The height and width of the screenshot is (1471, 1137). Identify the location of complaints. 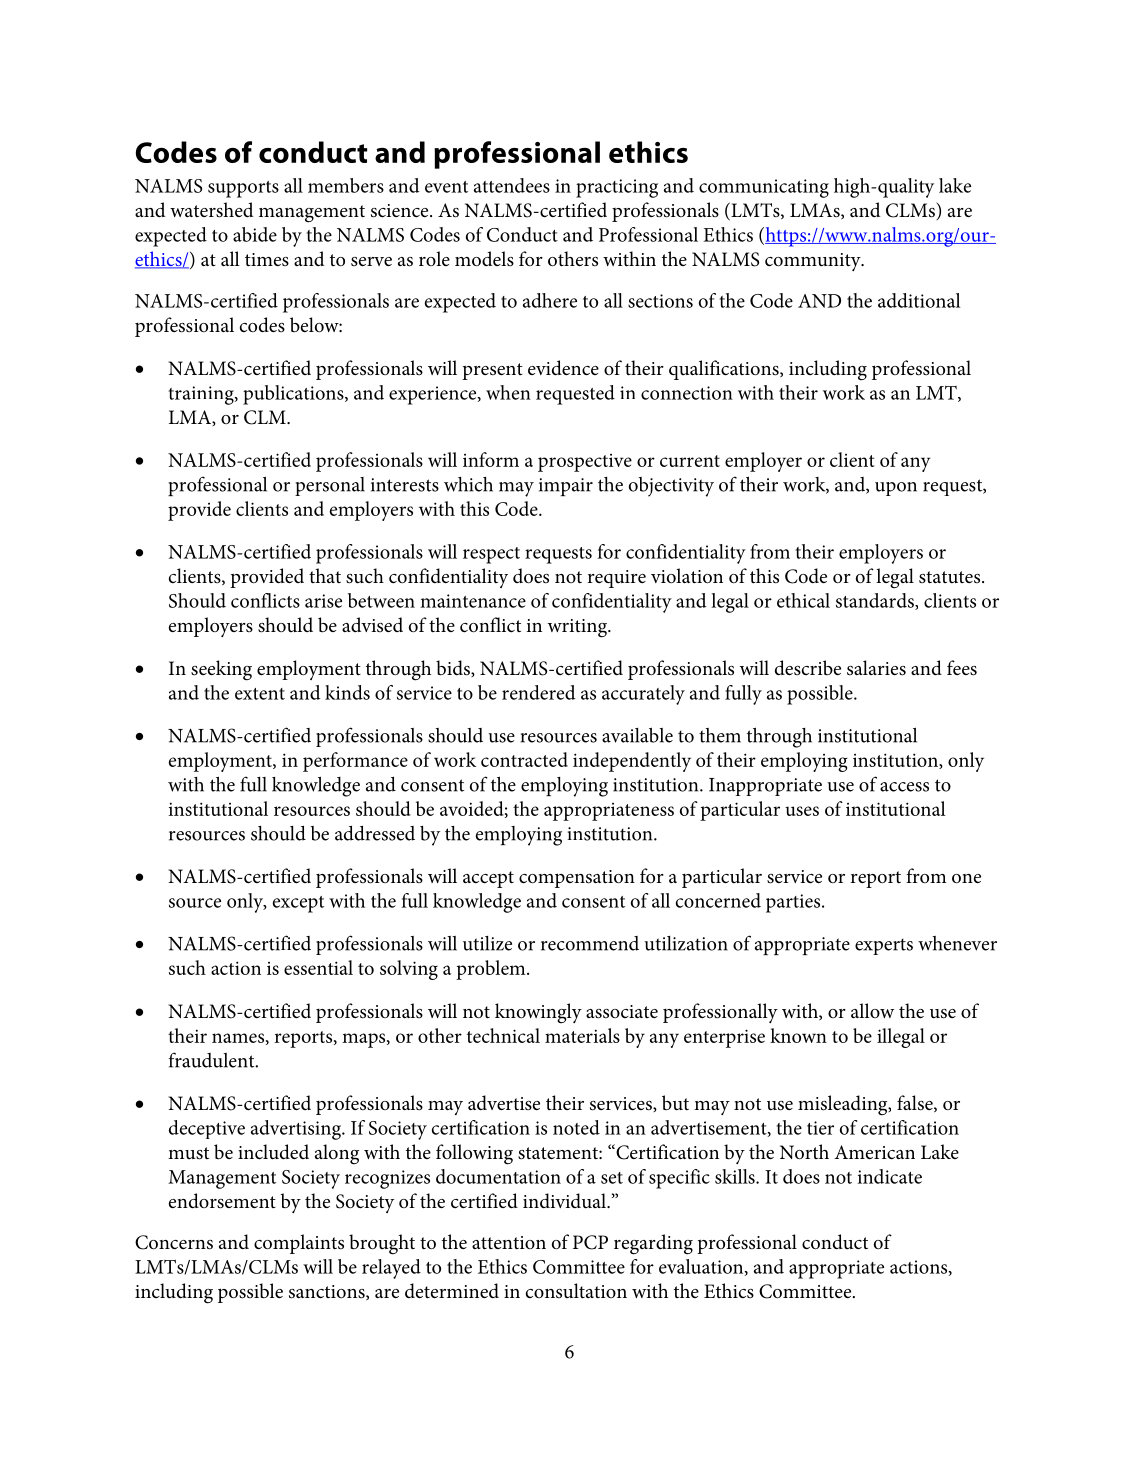
(299, 1244).
